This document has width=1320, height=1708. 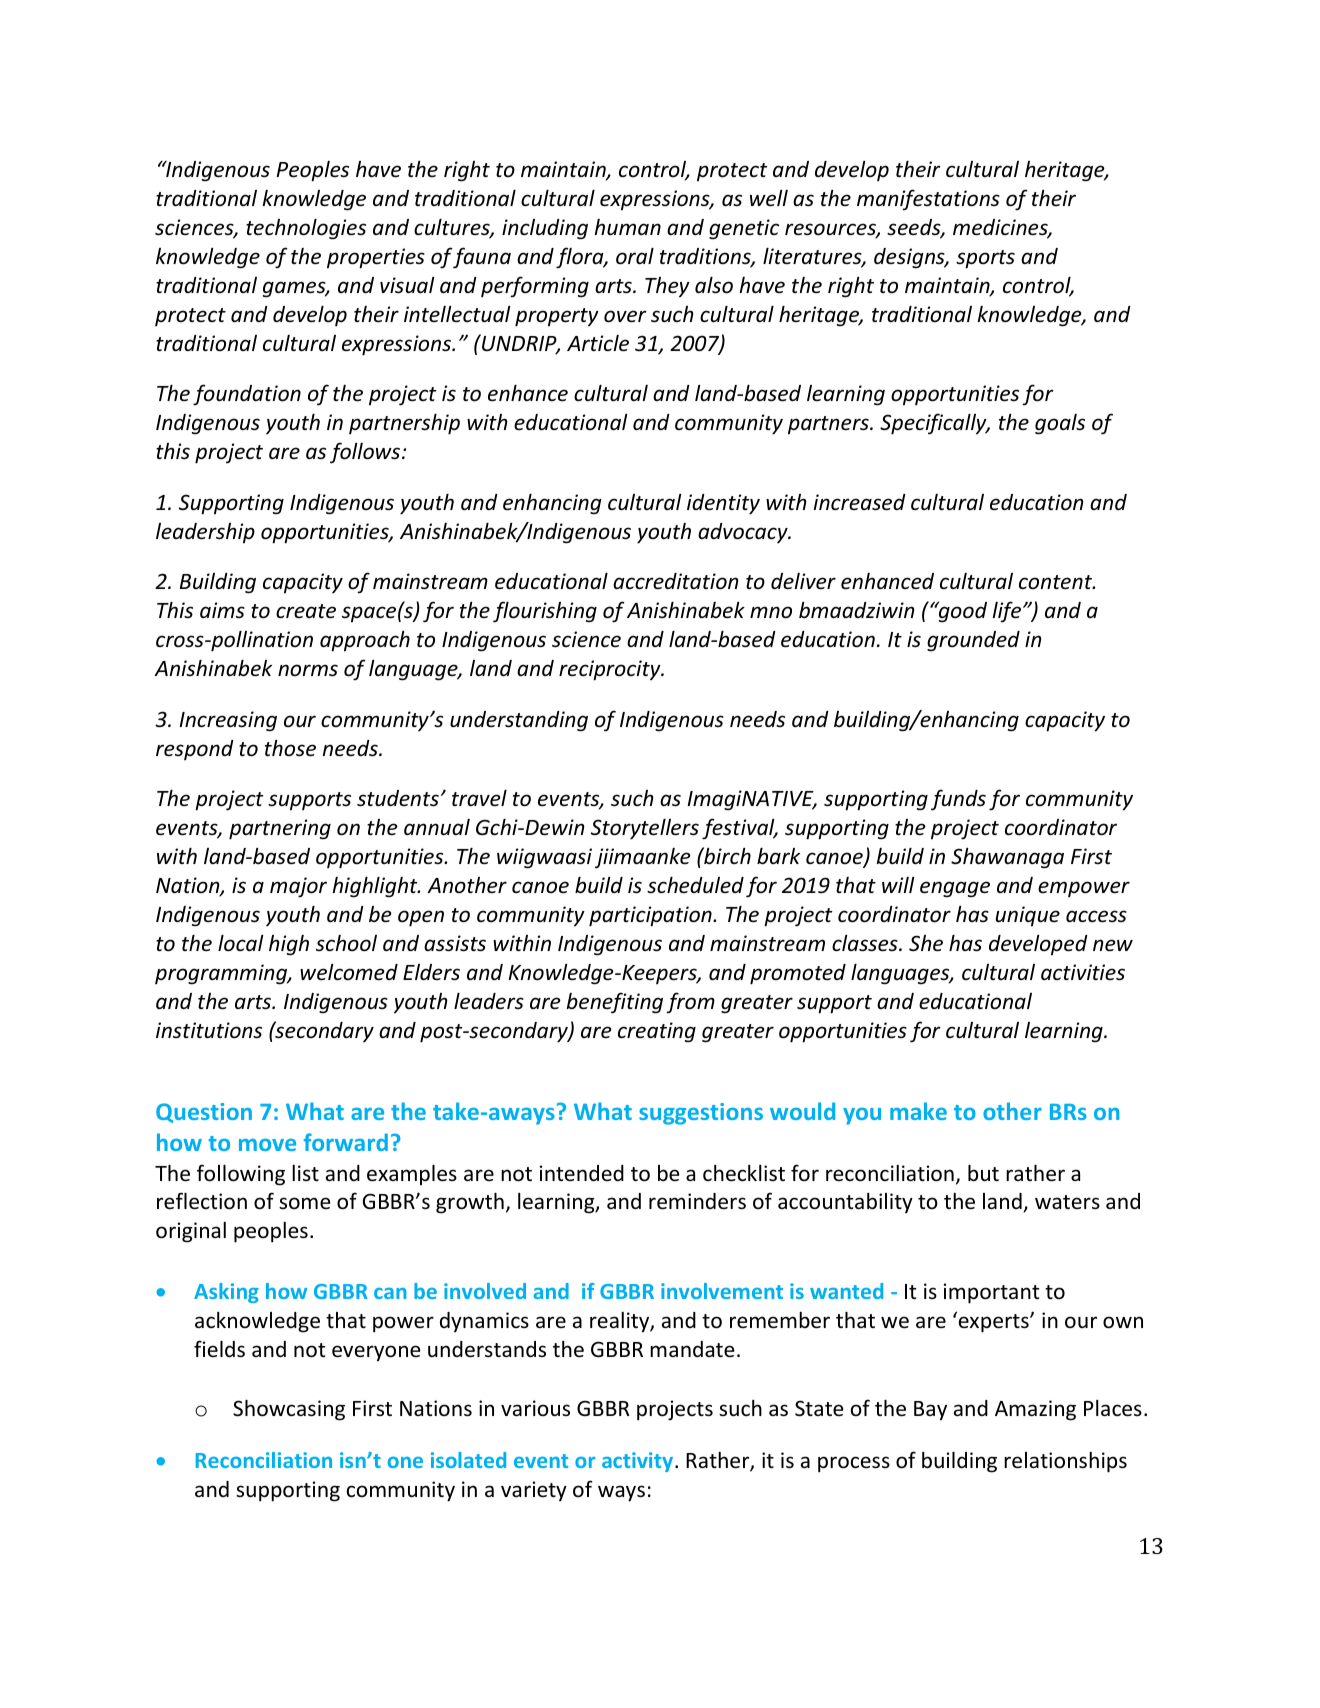 I want to click on human, so click(x=628, y=227).
